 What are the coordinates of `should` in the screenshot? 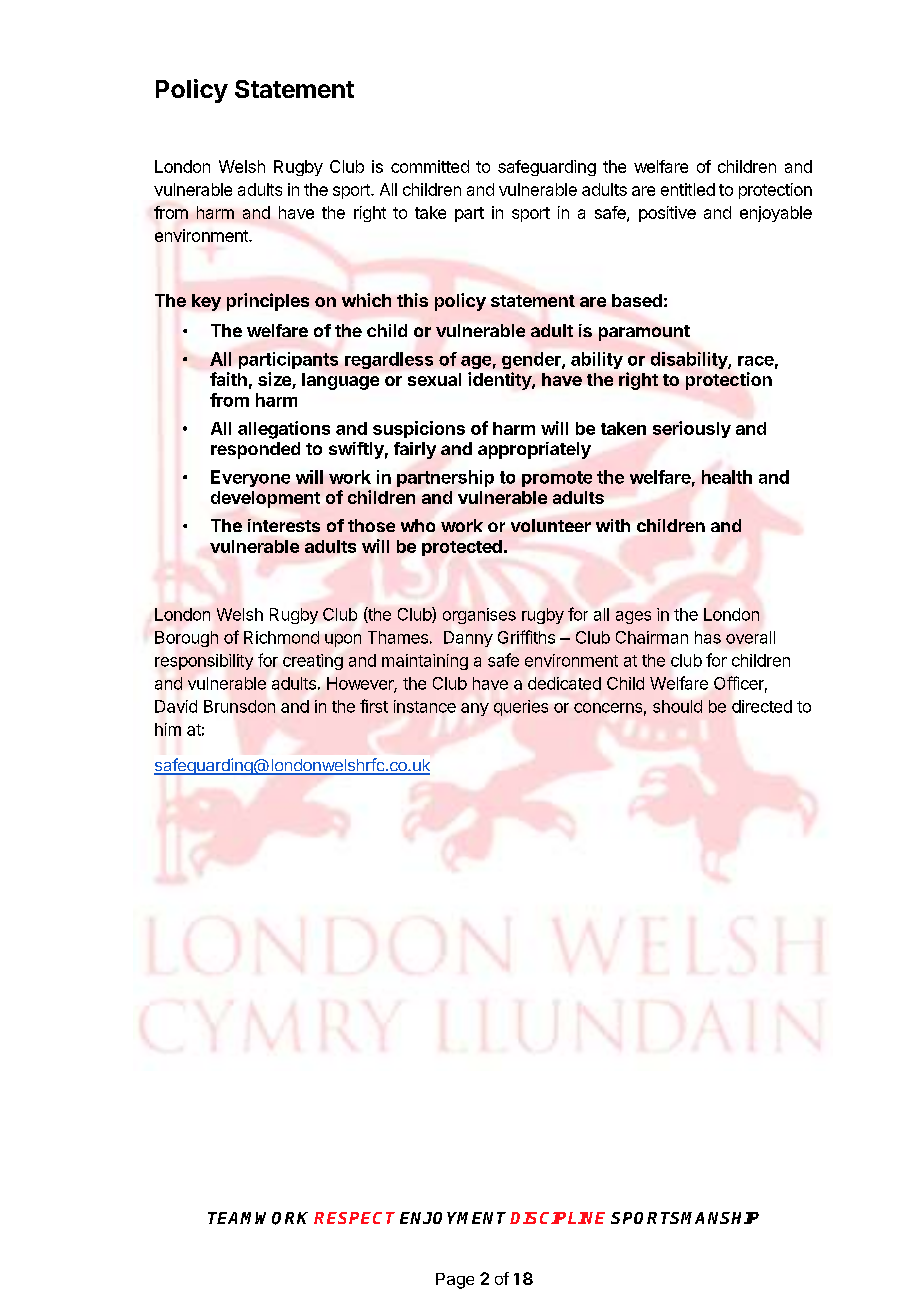 It's located at (677, 706).
